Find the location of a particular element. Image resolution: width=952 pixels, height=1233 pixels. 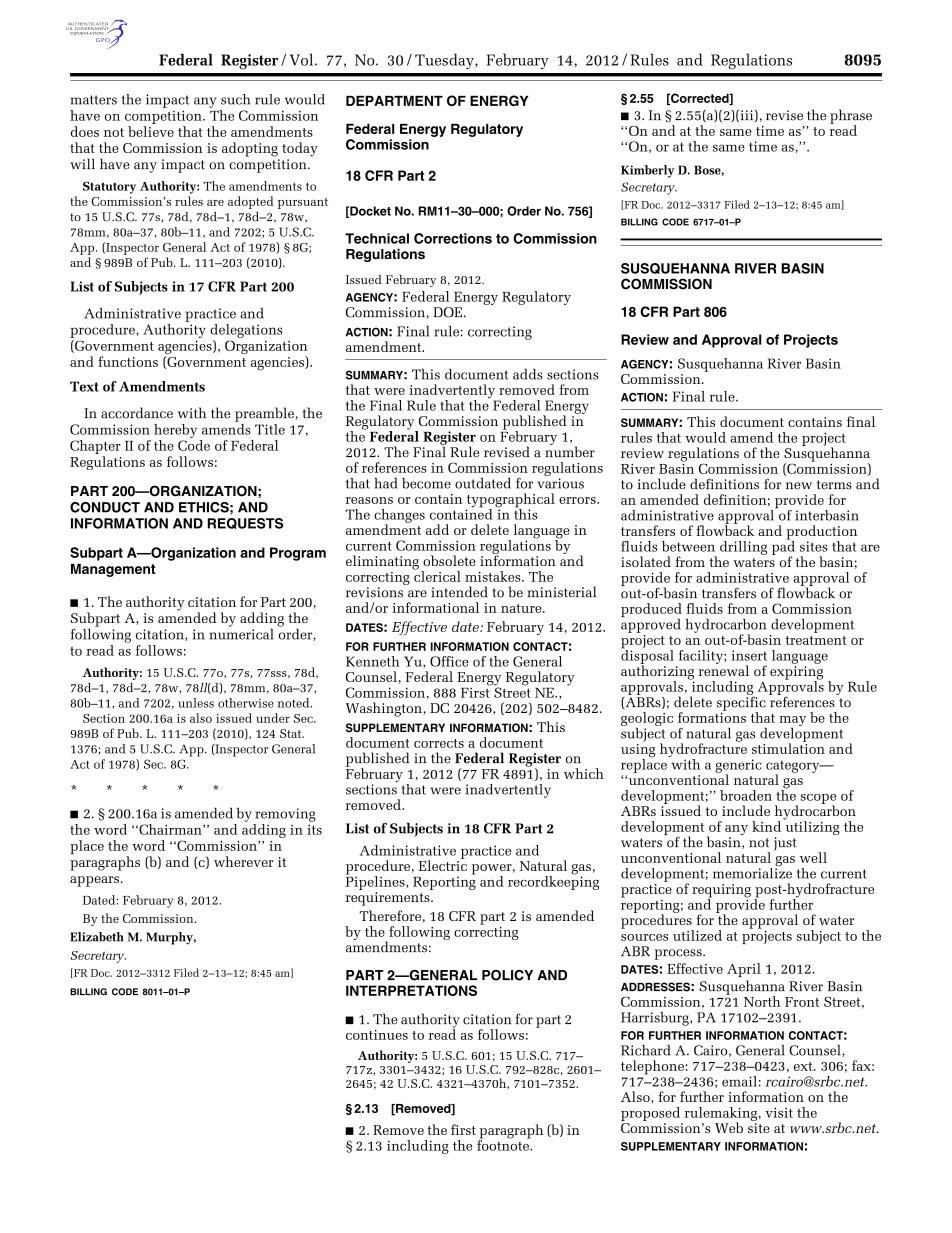

phrase is located at coordinates (851, 117).
